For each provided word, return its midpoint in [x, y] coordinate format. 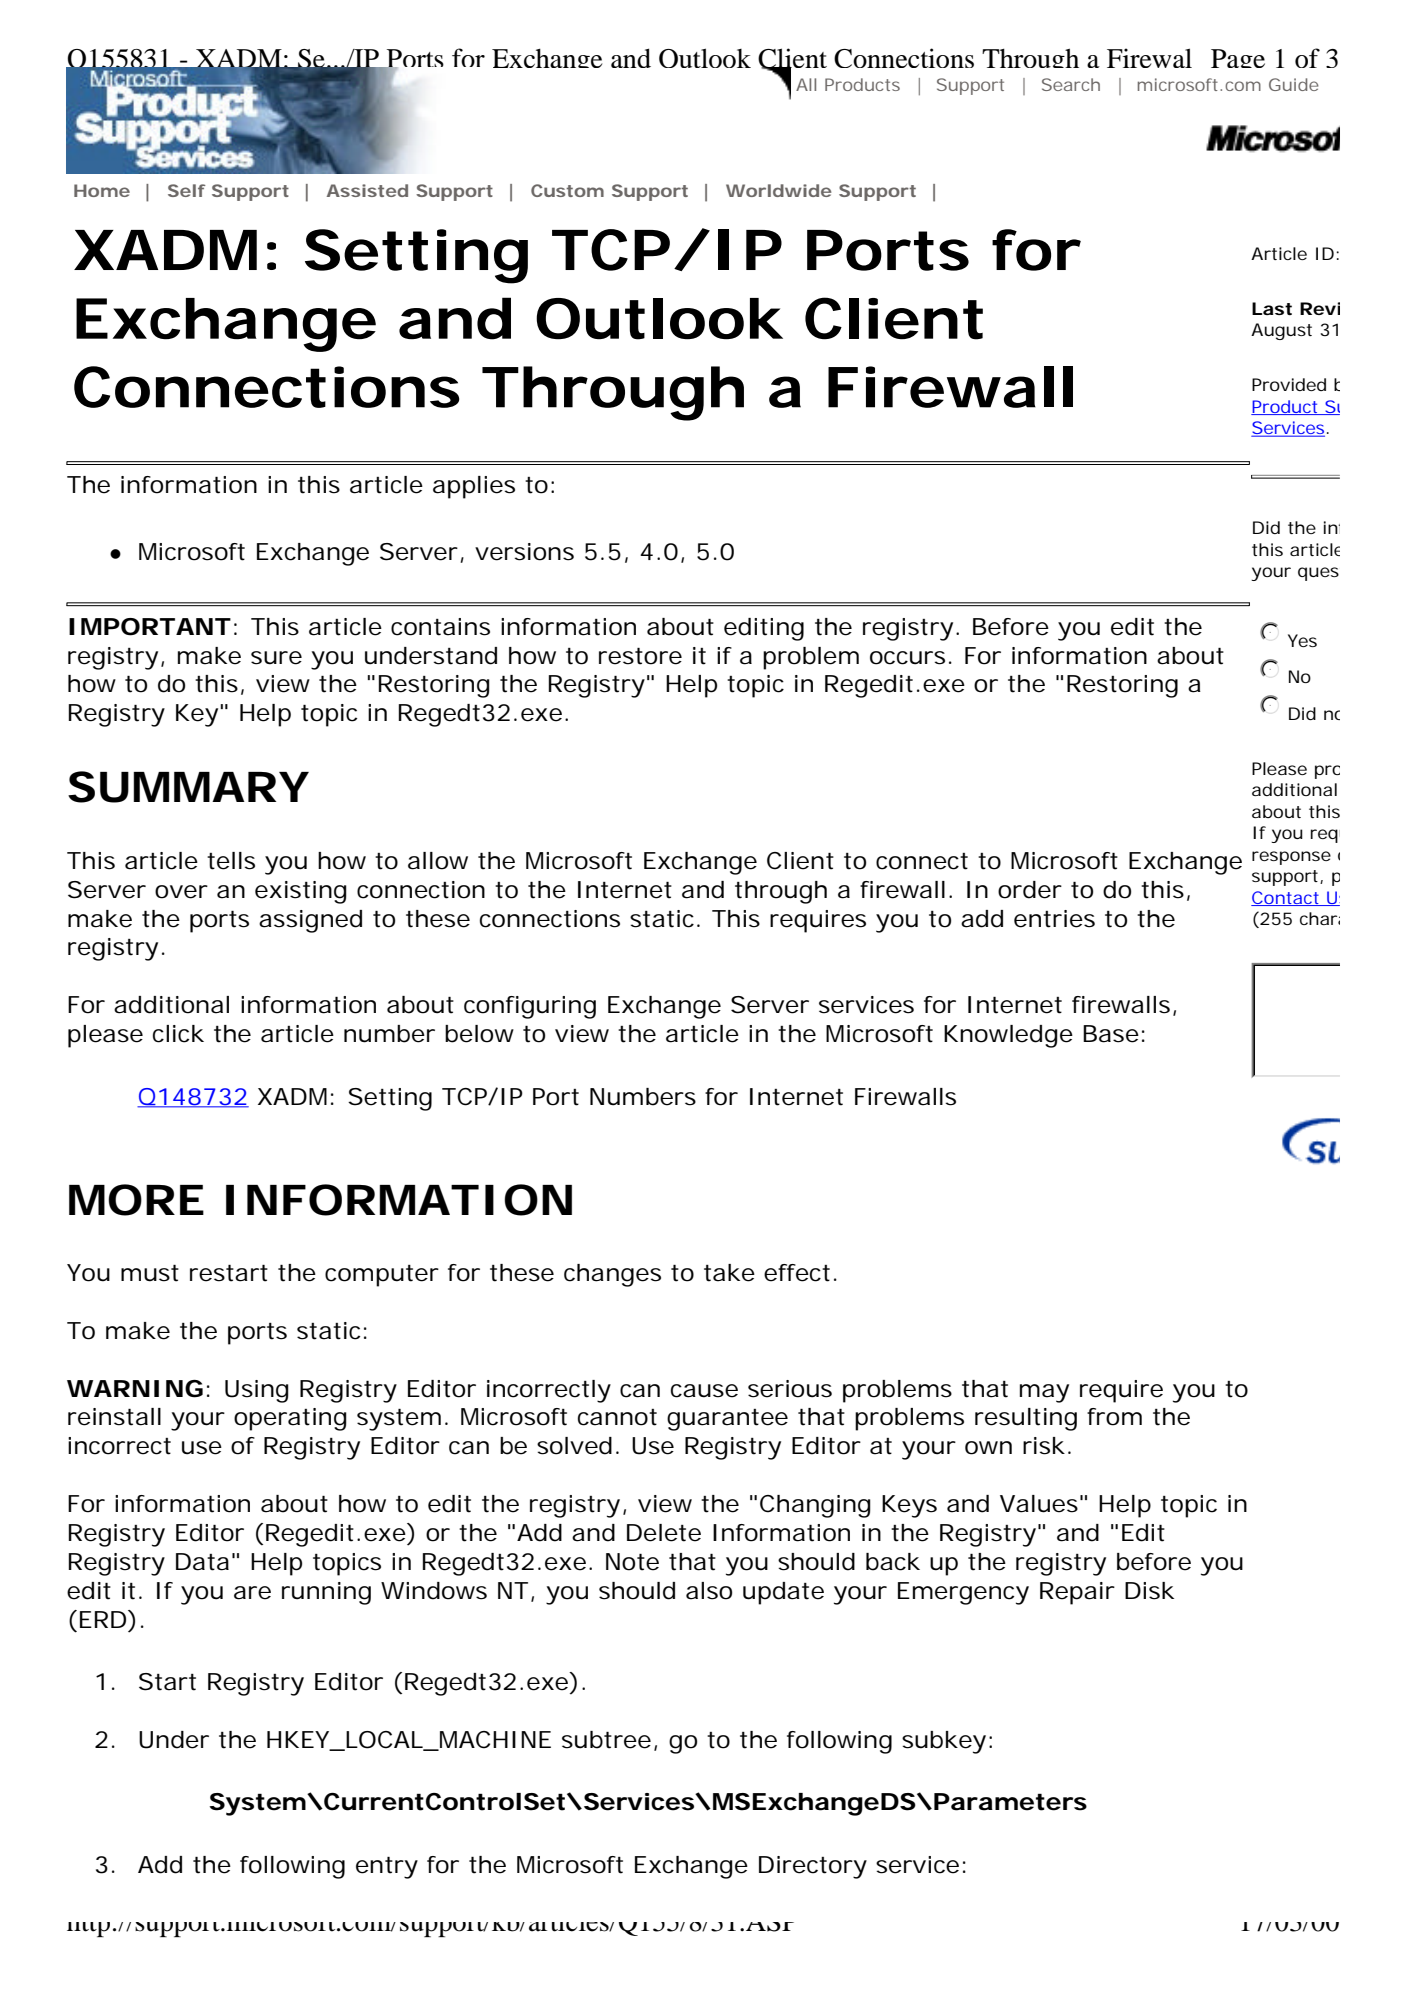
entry [387, 1867]
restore [640, 656]
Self [187, 190]
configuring [530, 1007]
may [1044, 1393]
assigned [310, 921]
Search [1071, 84]
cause [704, 1391]
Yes [1302, 640]
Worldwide [778, 190]
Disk [1149, 1591]
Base [1111, 1034]
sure [276, 658]
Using [257, 1391]
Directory [813, 1867]
